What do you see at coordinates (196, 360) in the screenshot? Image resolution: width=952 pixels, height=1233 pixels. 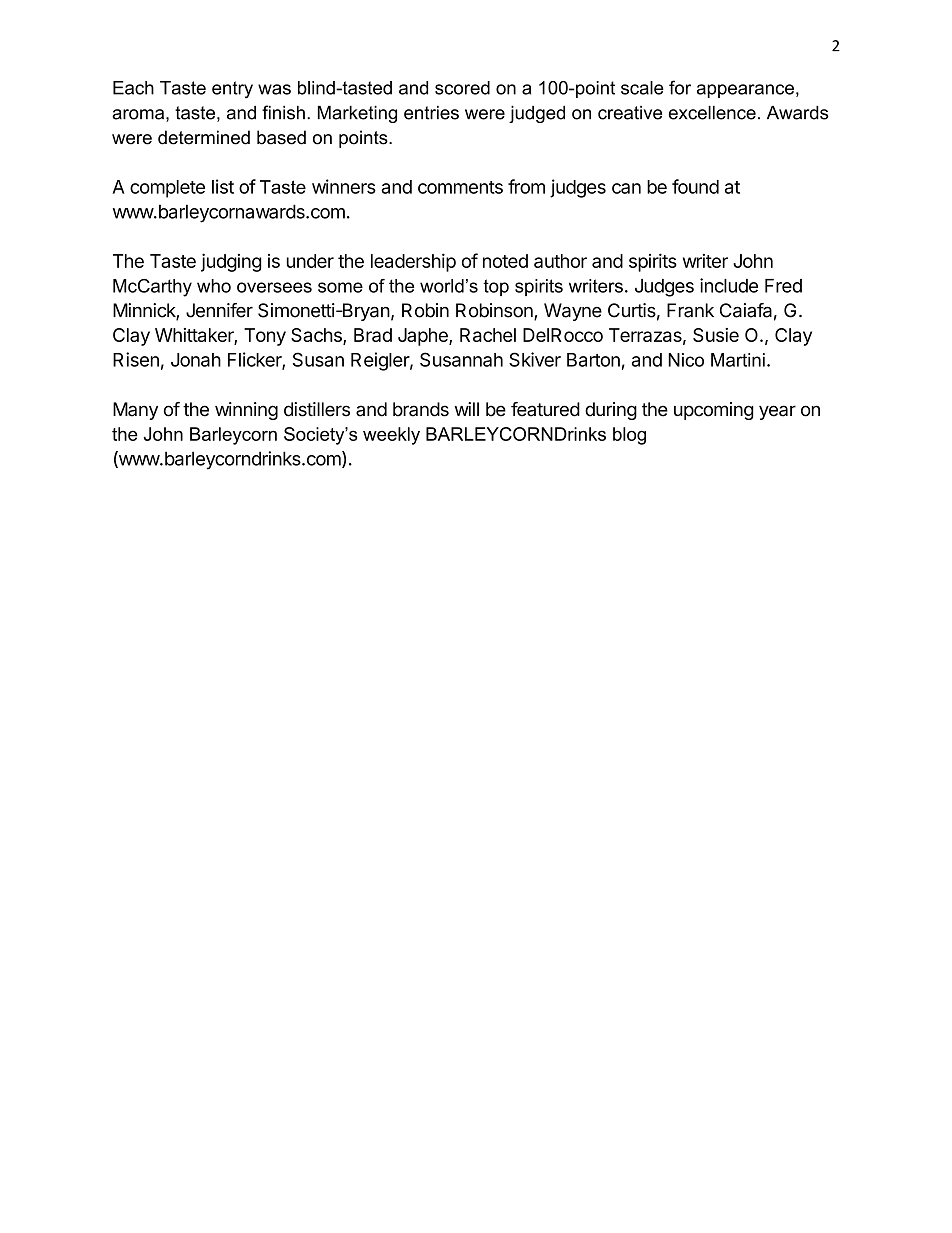 I see `Jonah` at bounding box center [196, 360].
